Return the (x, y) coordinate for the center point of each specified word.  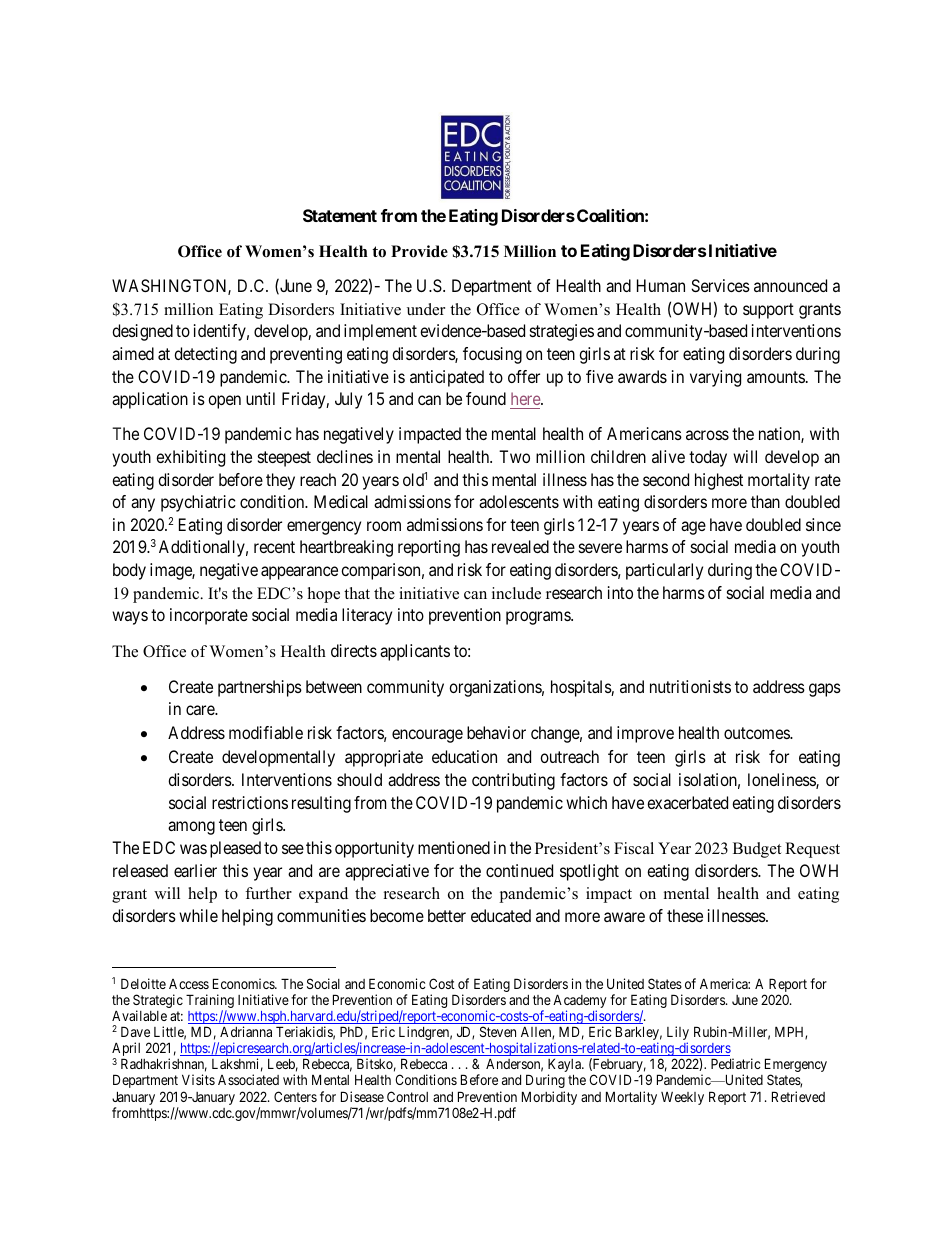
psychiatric (198, 503)
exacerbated (687, 802)
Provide (419, 251)
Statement (340, 215)
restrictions (250, 802)
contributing (513, 781)
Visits (198, 1079)
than (765, 501)
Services (720, 285)
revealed (520, 546)
